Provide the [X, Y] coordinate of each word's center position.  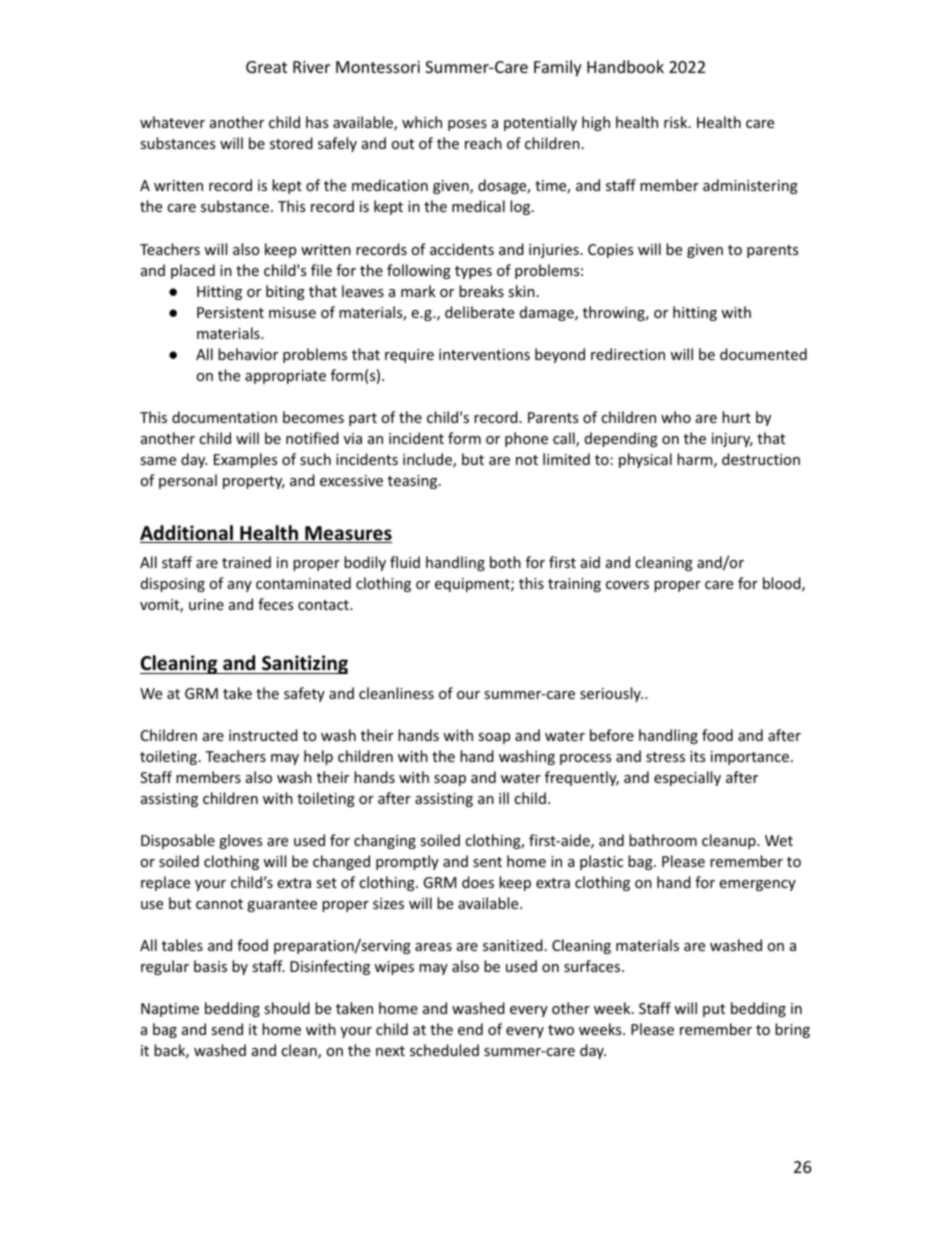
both [505, 562]
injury [732, 440]
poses [467, 125]
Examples [245, 460]
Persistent [230, 312]
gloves [240, 841]
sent [487, 862]
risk [677, 122]
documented [763, 354]
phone [526, 439]
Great [266, 67]
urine [206, 604]
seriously [611, 694]
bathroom [663, 840]
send [227, 1029]
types [473, 272]
